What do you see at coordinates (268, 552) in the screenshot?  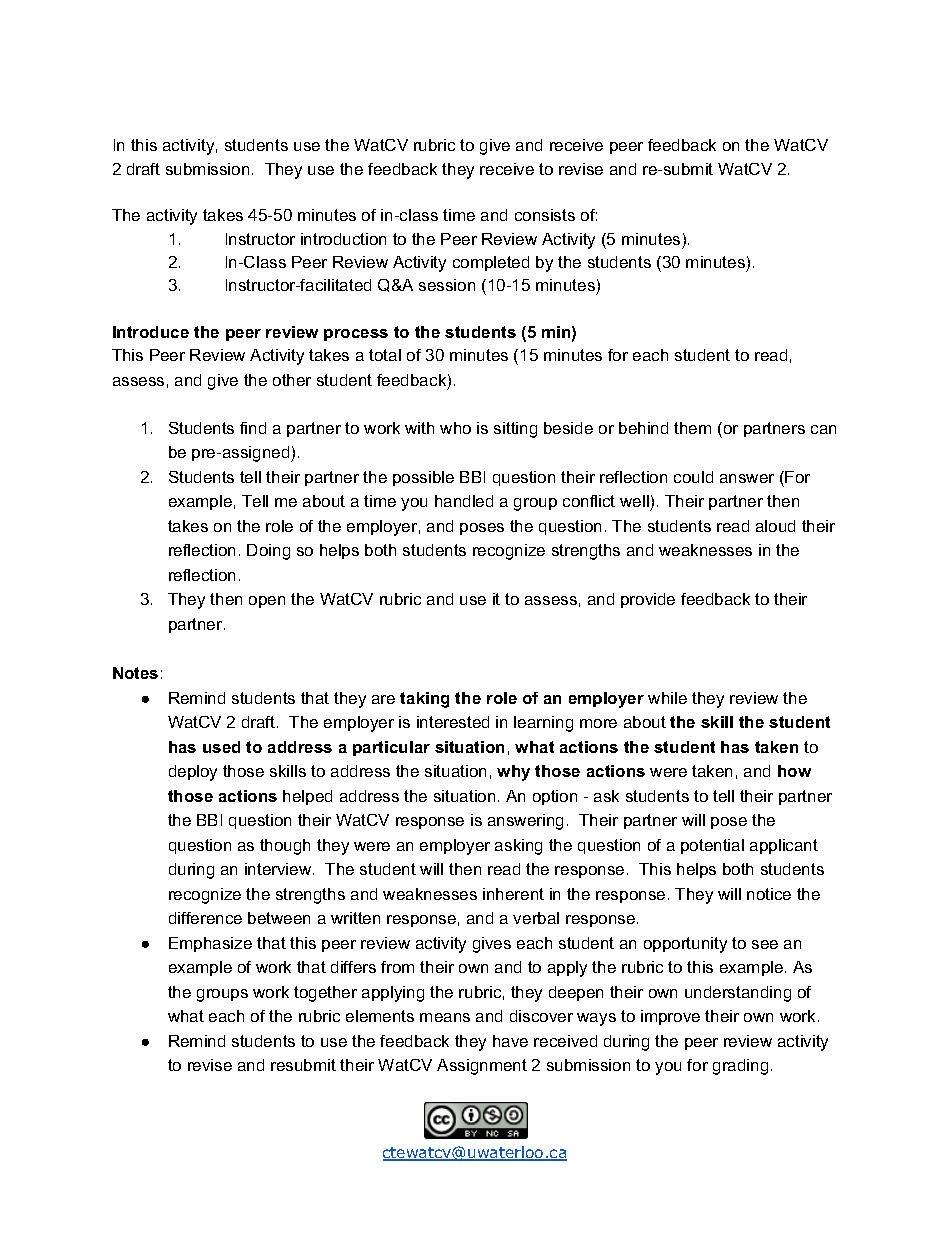 I see `Doing` at bounding box center [268, 552].
